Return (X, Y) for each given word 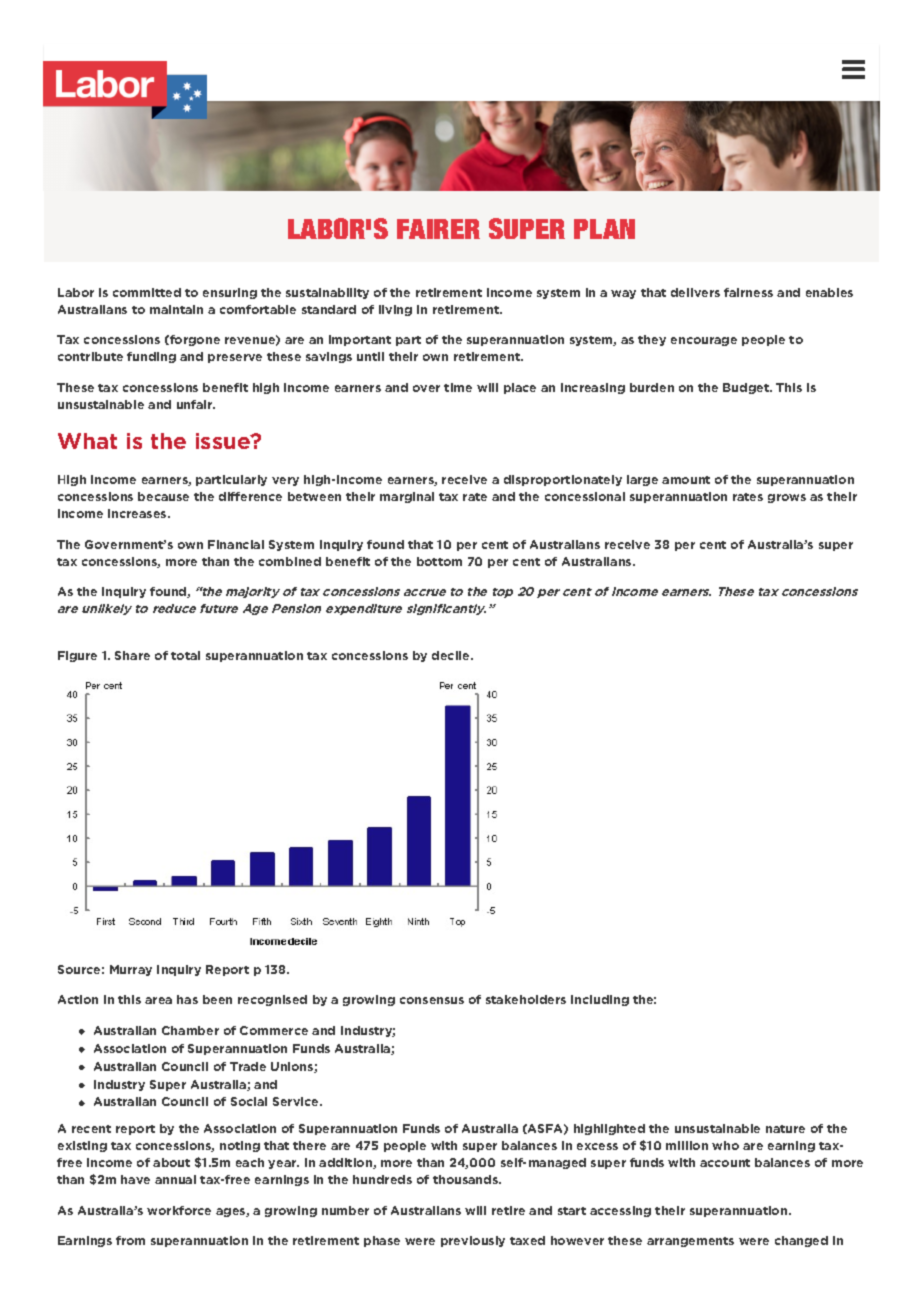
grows (787, 498)
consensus (432, 1000)
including (600, 1000)
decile (452, 655)
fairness (748, 292)
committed (147, 292)
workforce (179, 1210)
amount (686, 480)
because (163, 496)
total (185, 655)
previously (473, 1241)
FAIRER (438, 229)
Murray (131, 970)
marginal (407, 497)
